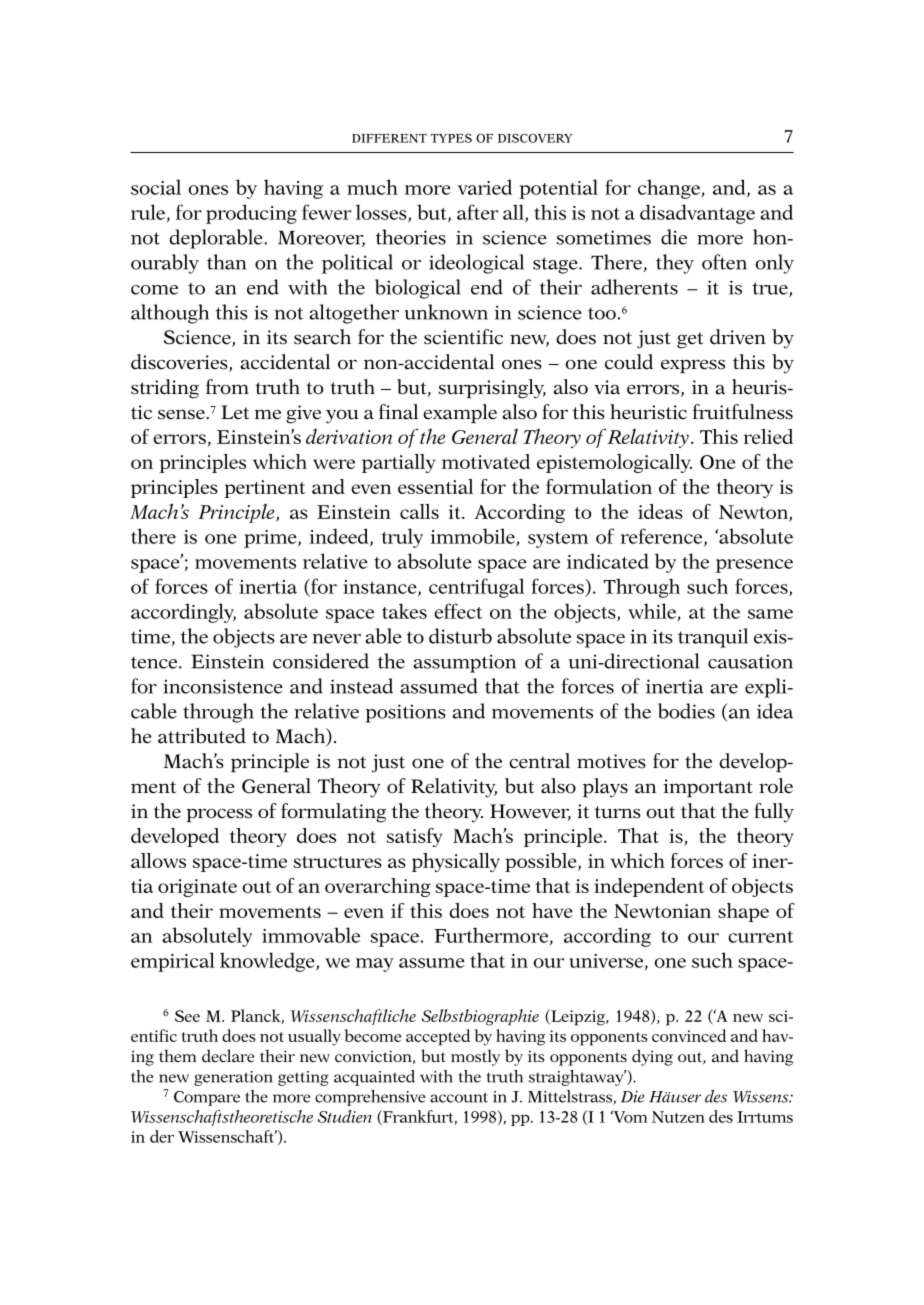  What do you see at coordinates (233, 1078) in the screenshot?
I see `generation` at bounding box center [233, 1078].
